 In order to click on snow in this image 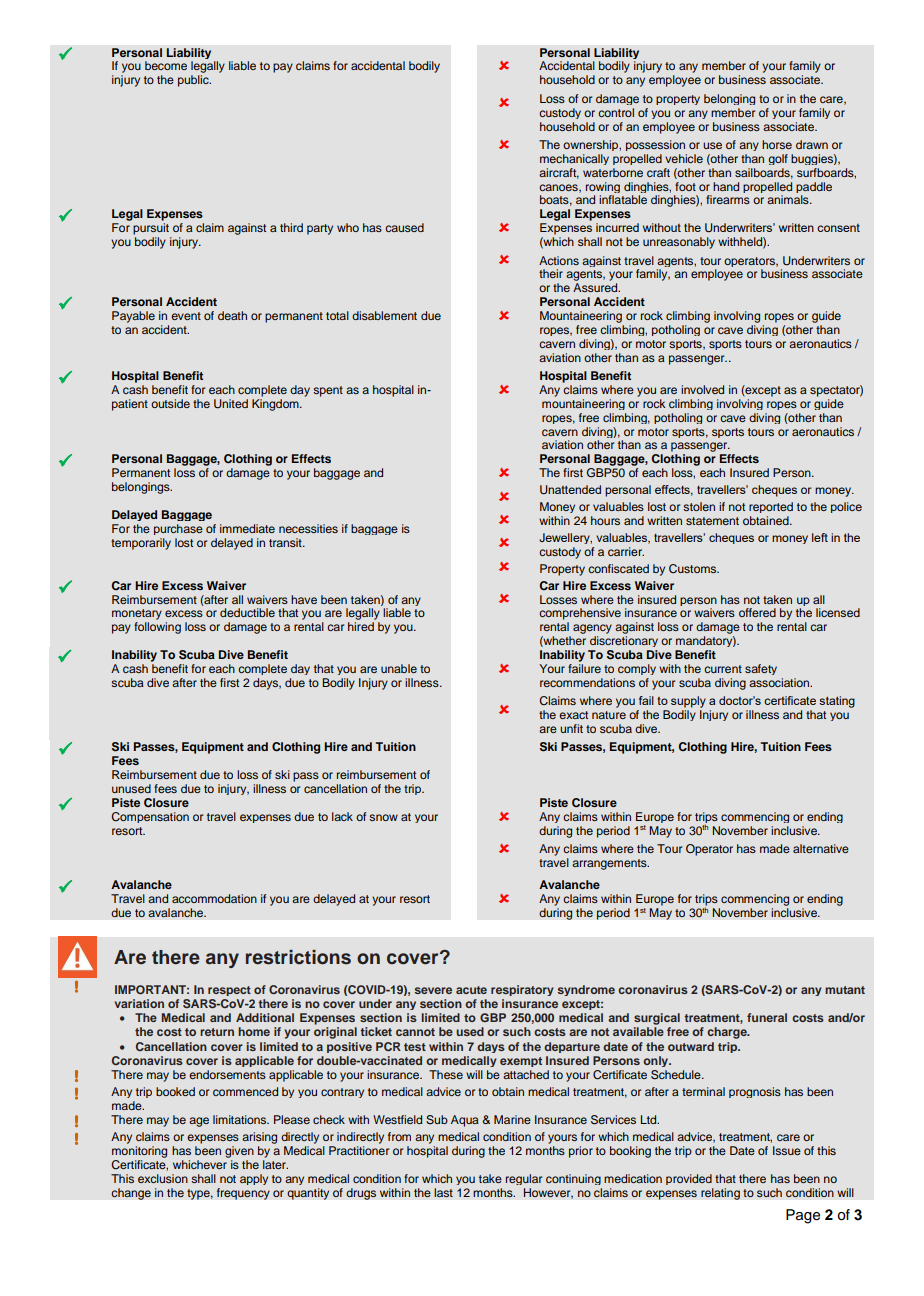, I will do `click(383, 817)`.
